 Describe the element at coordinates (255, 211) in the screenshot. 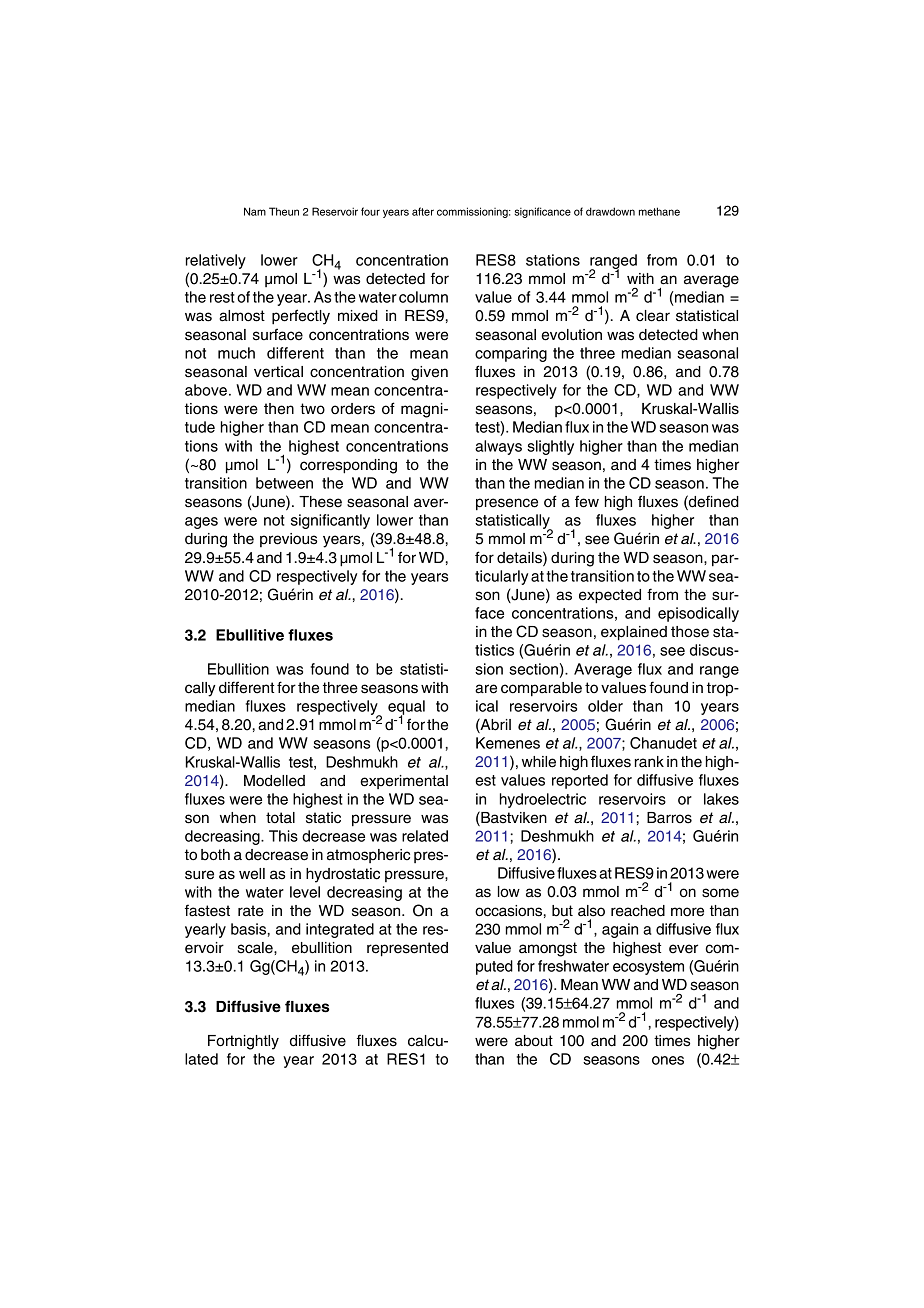

I see `Nam` at that location.
